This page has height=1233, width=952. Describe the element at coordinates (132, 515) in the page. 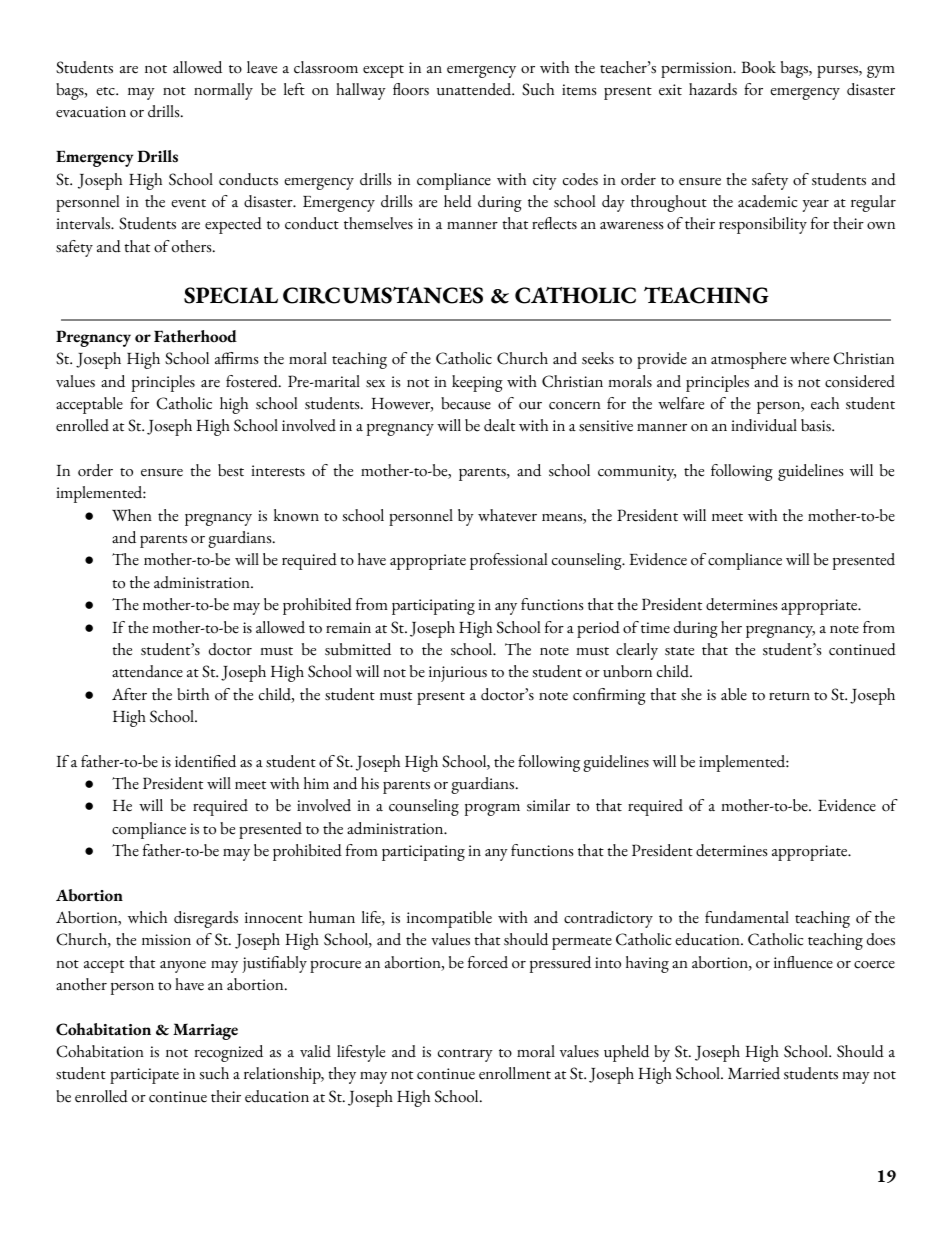

I see `When` at that location.
